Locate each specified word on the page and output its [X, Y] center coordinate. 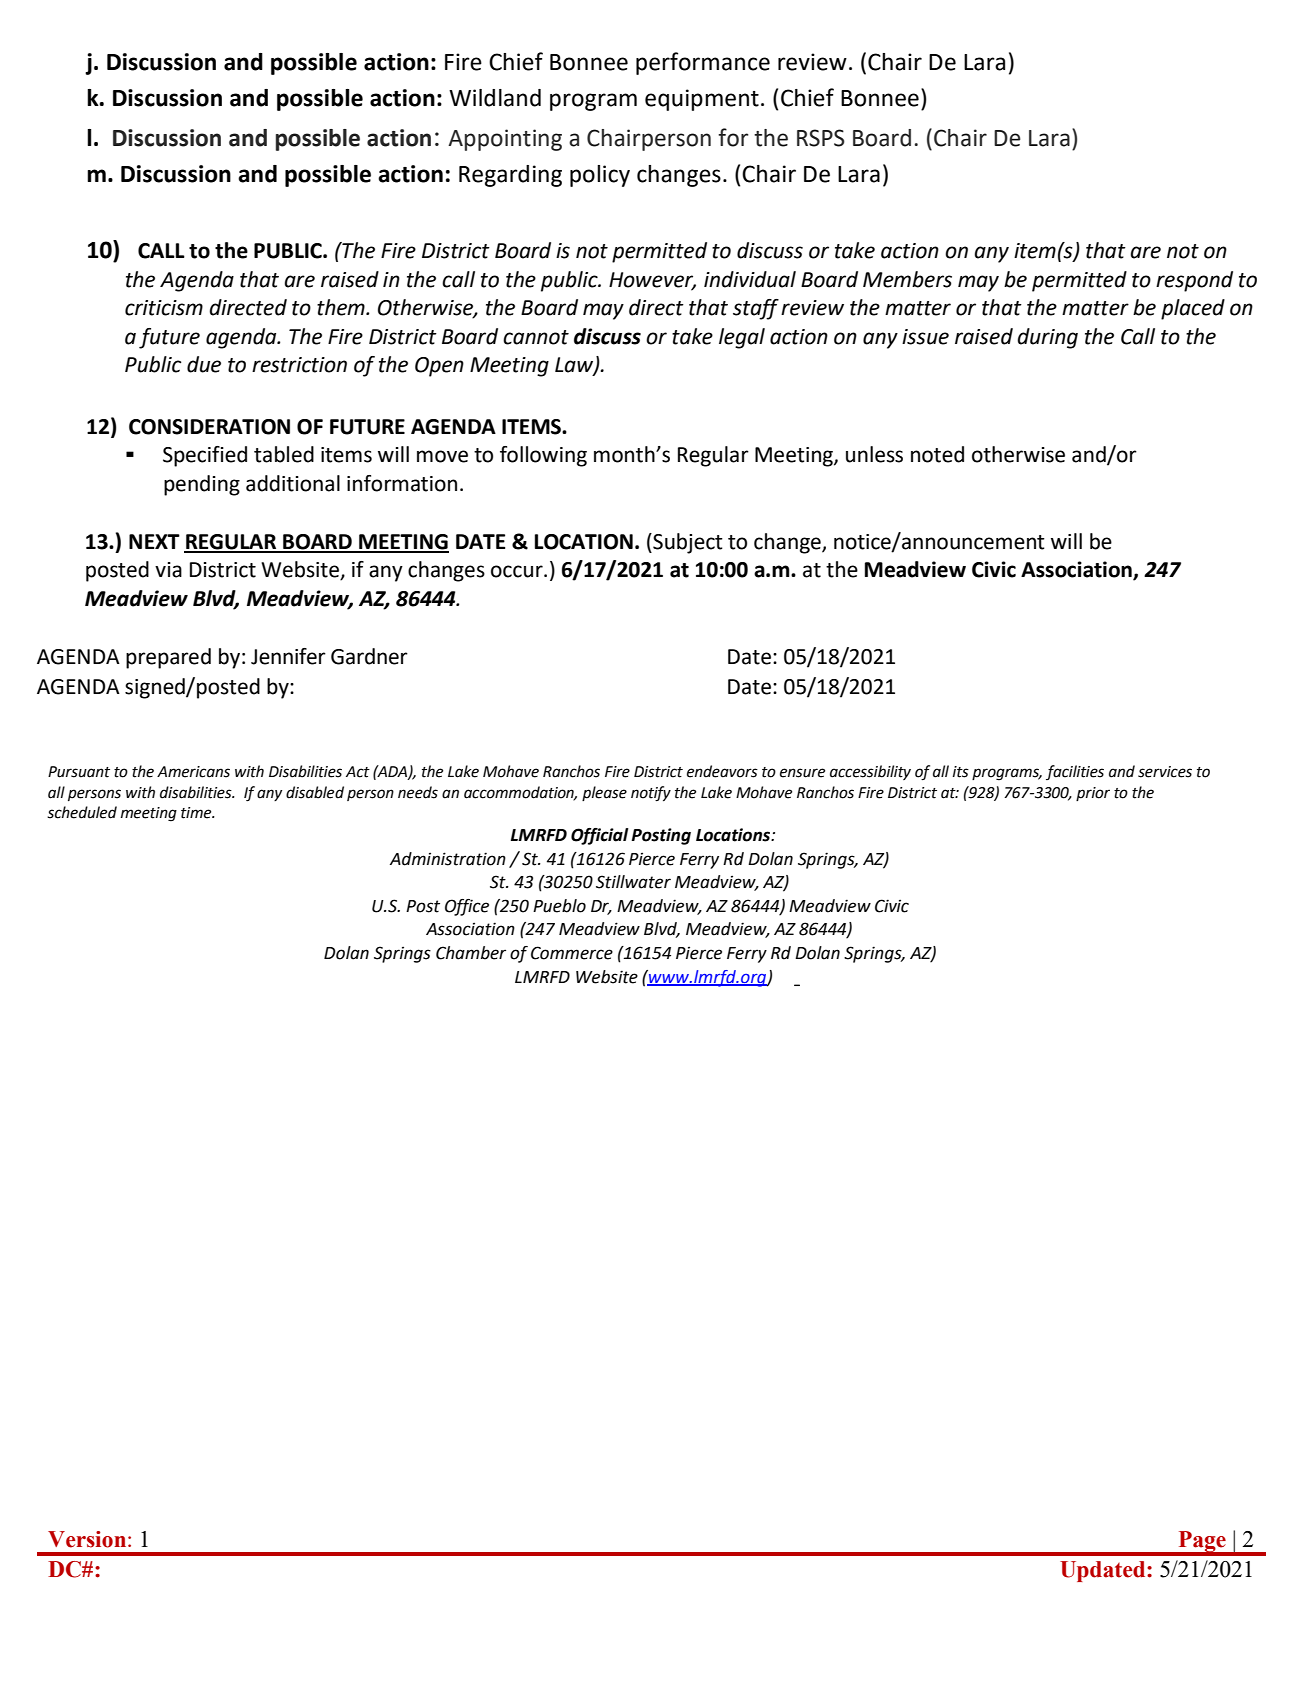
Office [467, 907]
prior [1093, 794]
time [197, 813]
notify [651, 794]
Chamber [471, 953]
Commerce [572, 953]
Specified [205, 456]
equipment [702, 100]
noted [937, 454]
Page [1202, 1543]
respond [1194, 281]
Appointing [505, 140]
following [543, 456]
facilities [1075, 772]
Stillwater [633, 882]
